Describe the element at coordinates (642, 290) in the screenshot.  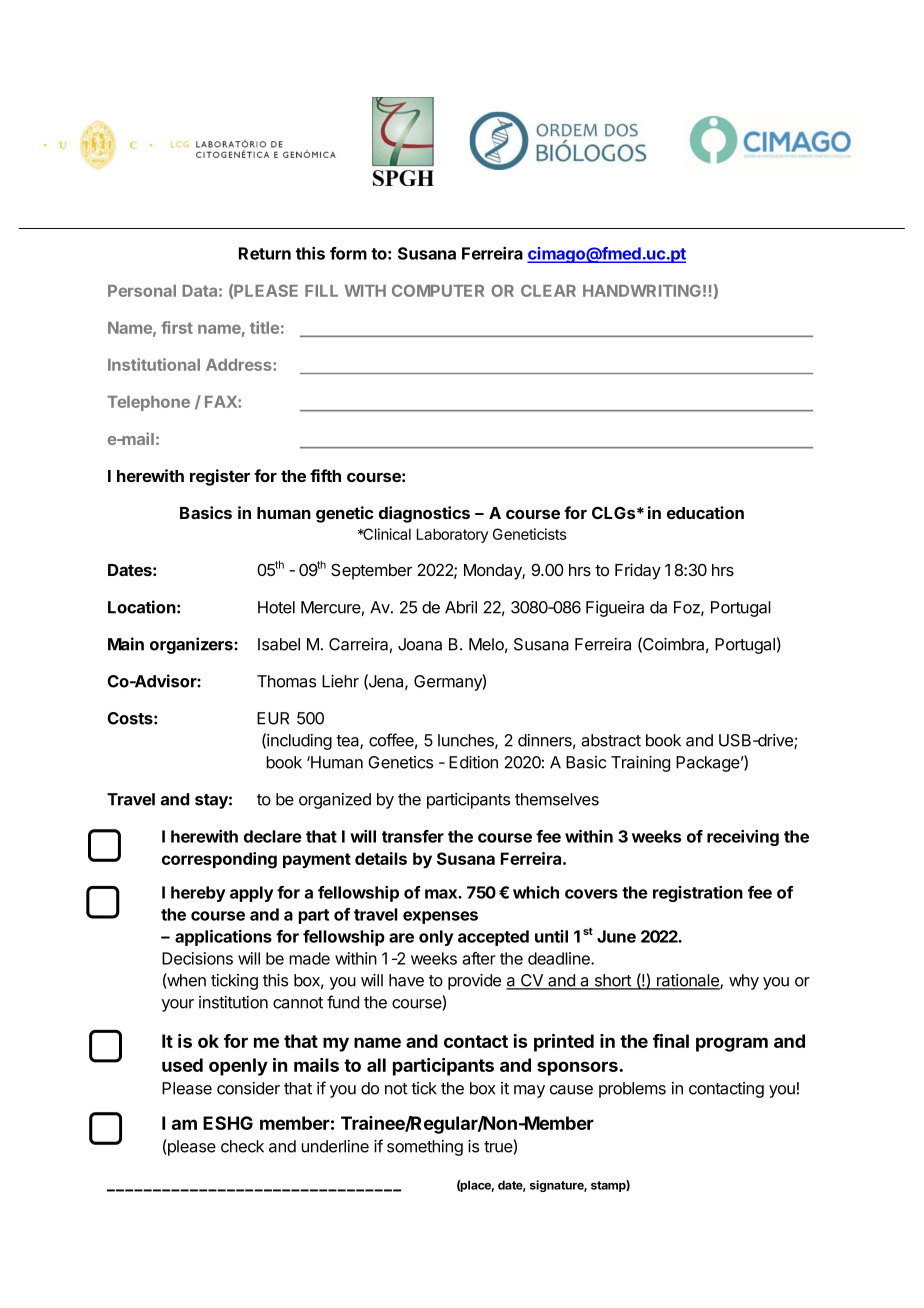
I see `HANDWRITING` at that location.
